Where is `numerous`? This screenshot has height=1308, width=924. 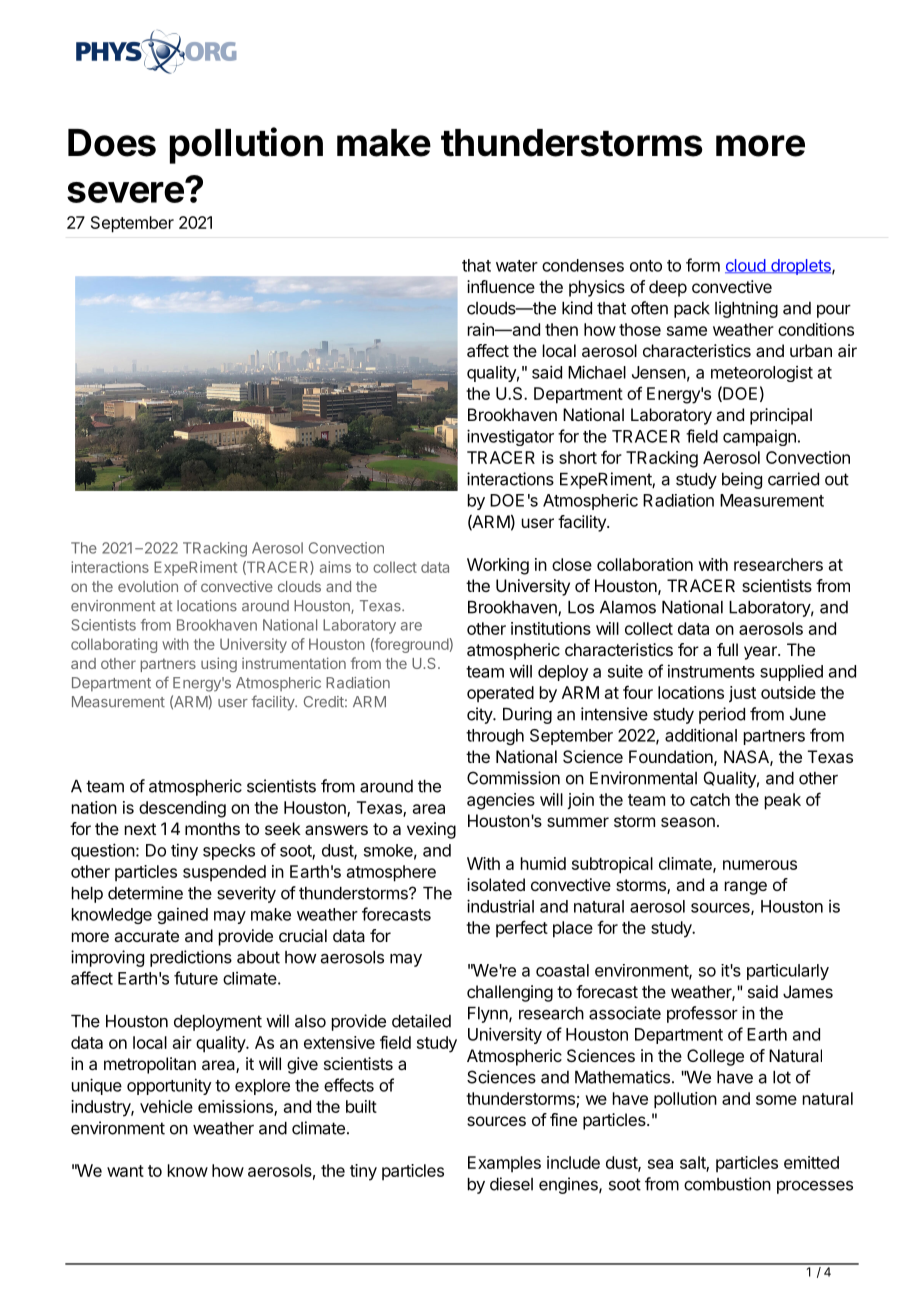 numerous is located at coordinates (760, 865).
